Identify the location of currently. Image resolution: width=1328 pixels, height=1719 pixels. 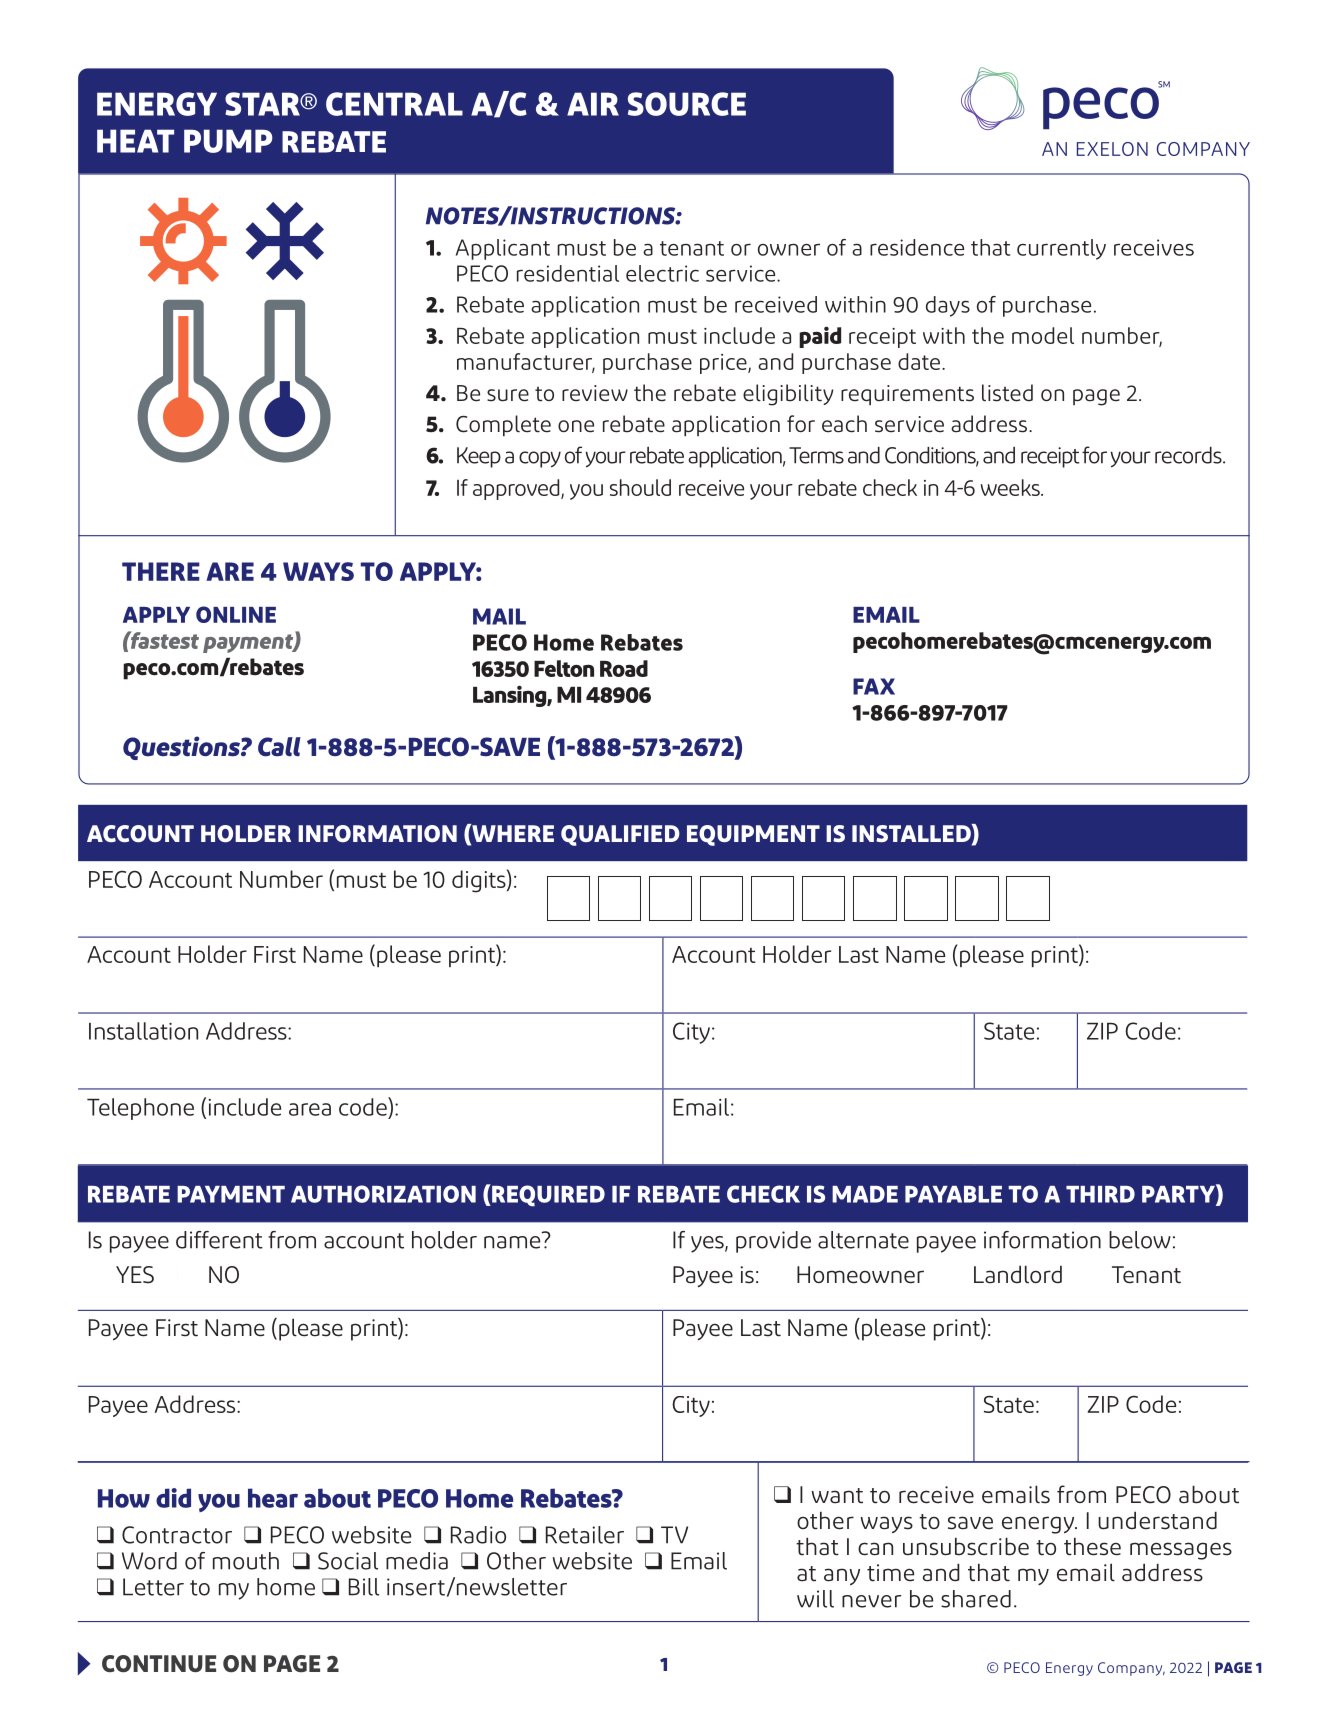
(1061, 249).
